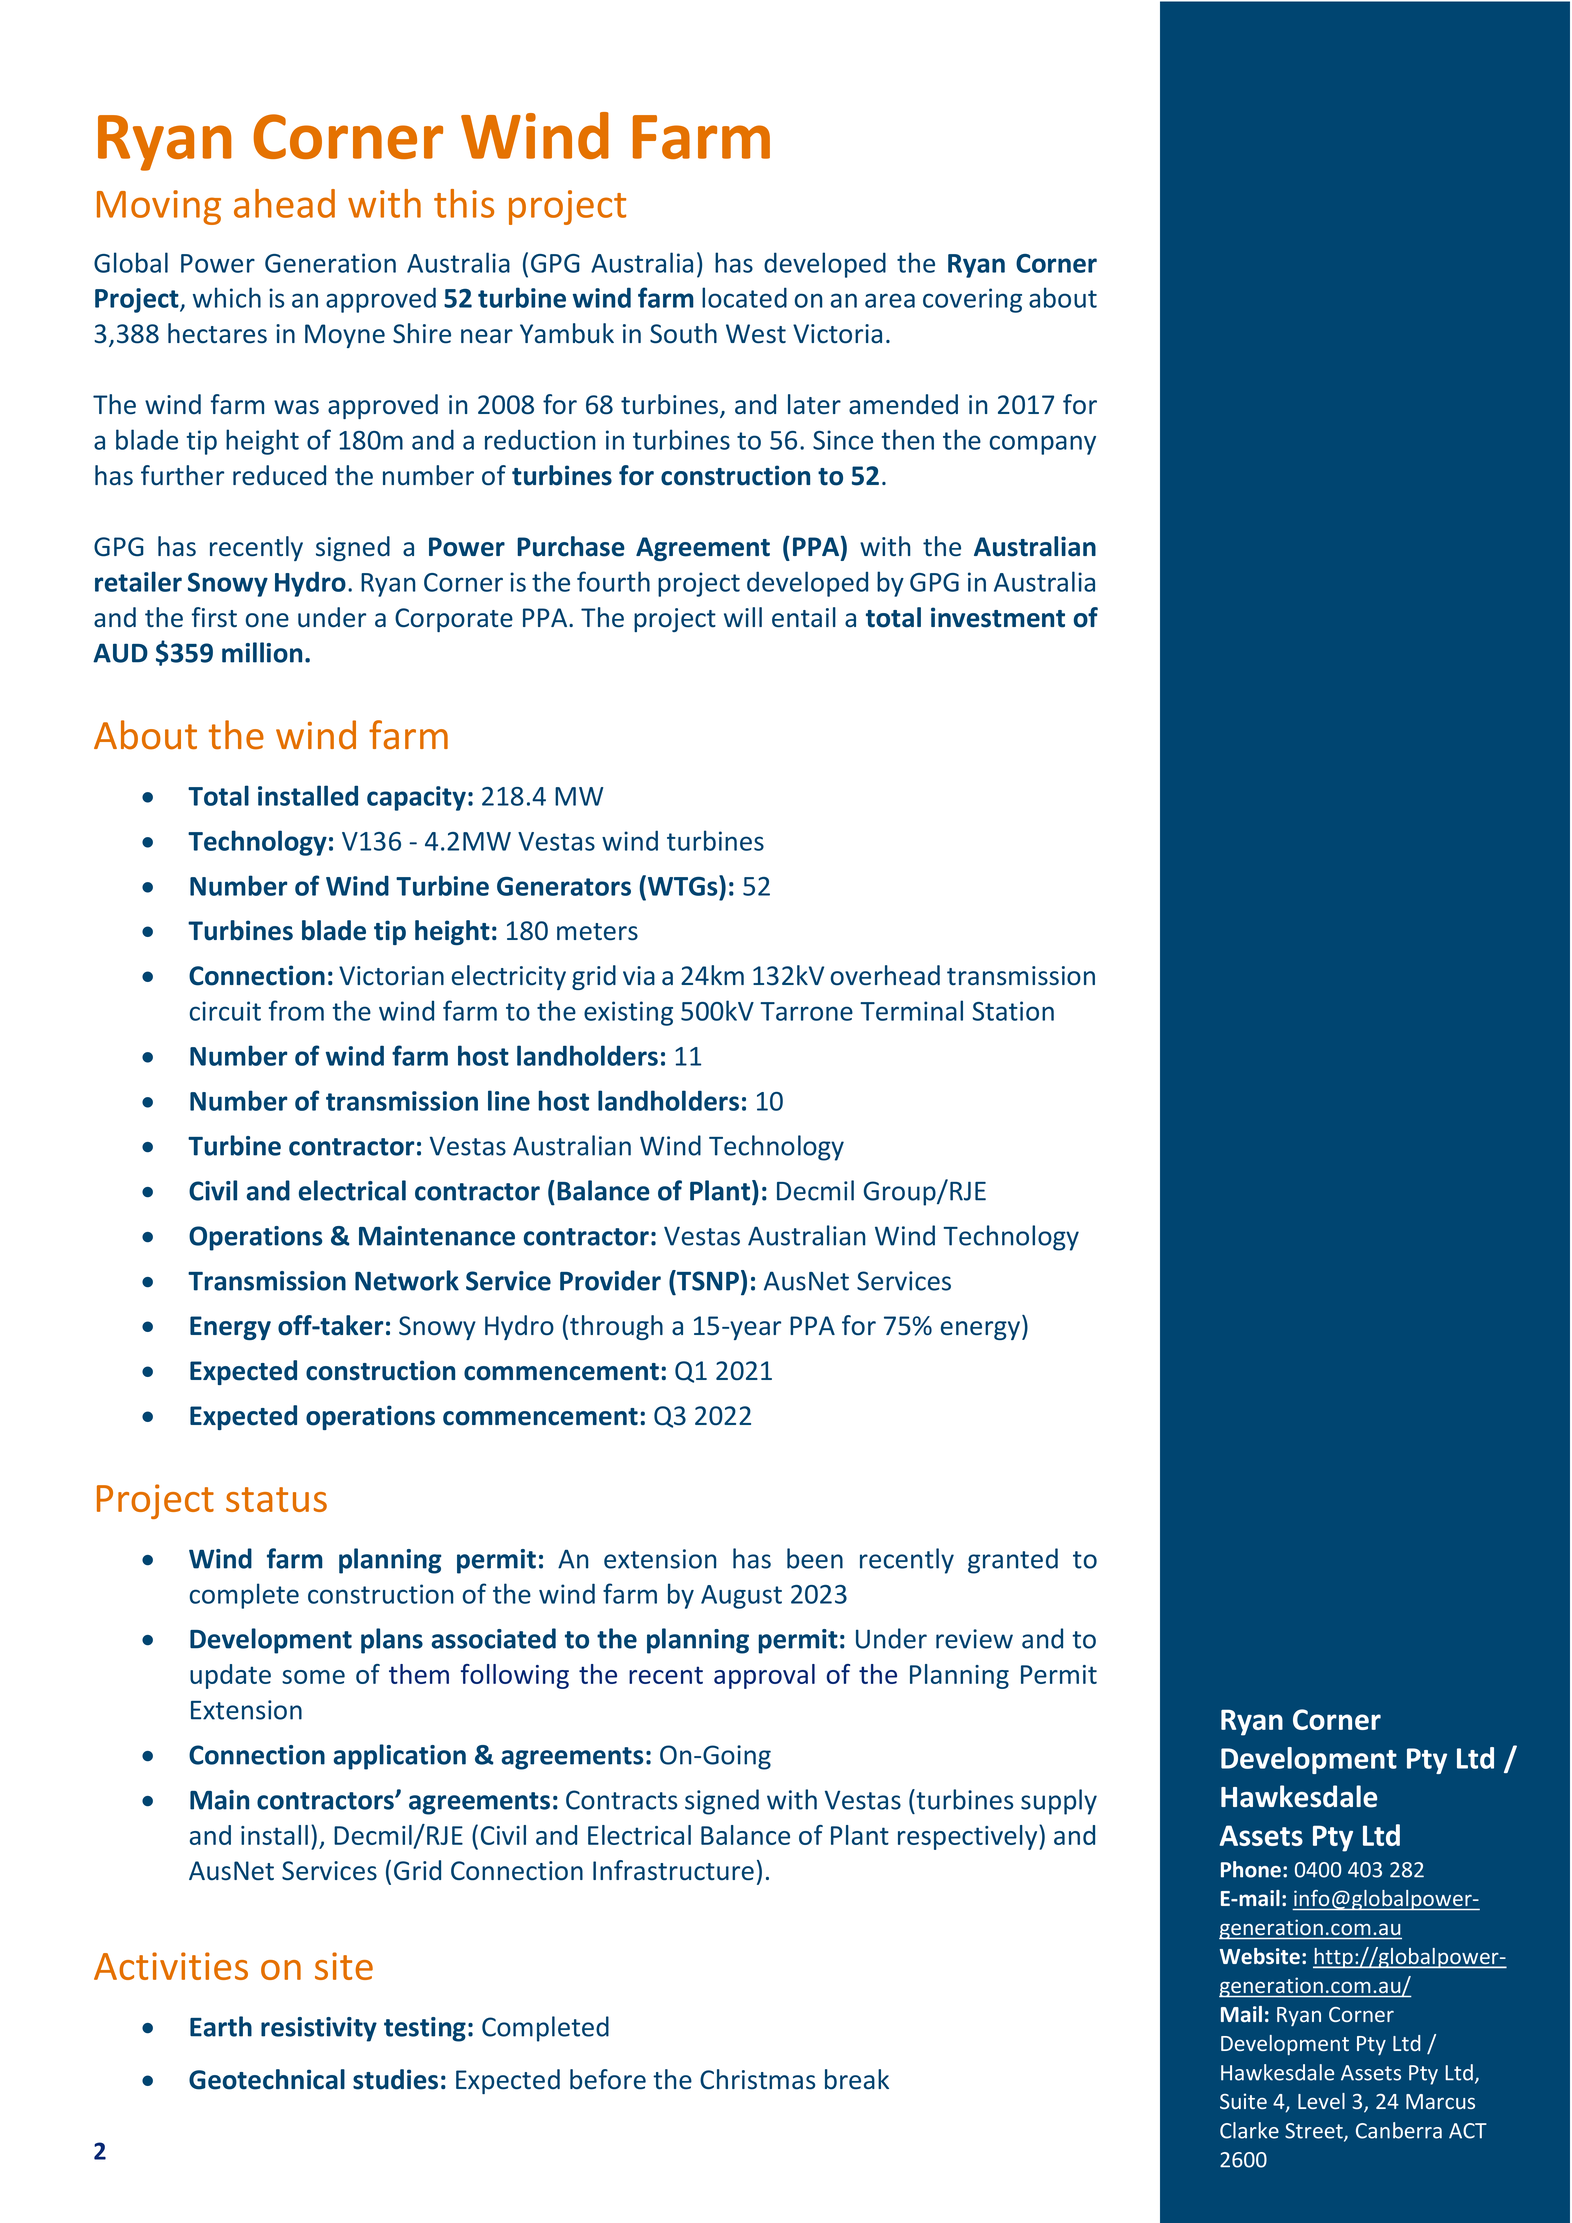 This screenshot has height=2223, width=1572. What do you see at coordinates (972, 300) in the screenshot?
I see `covering` at bounding box center [972, 300].
